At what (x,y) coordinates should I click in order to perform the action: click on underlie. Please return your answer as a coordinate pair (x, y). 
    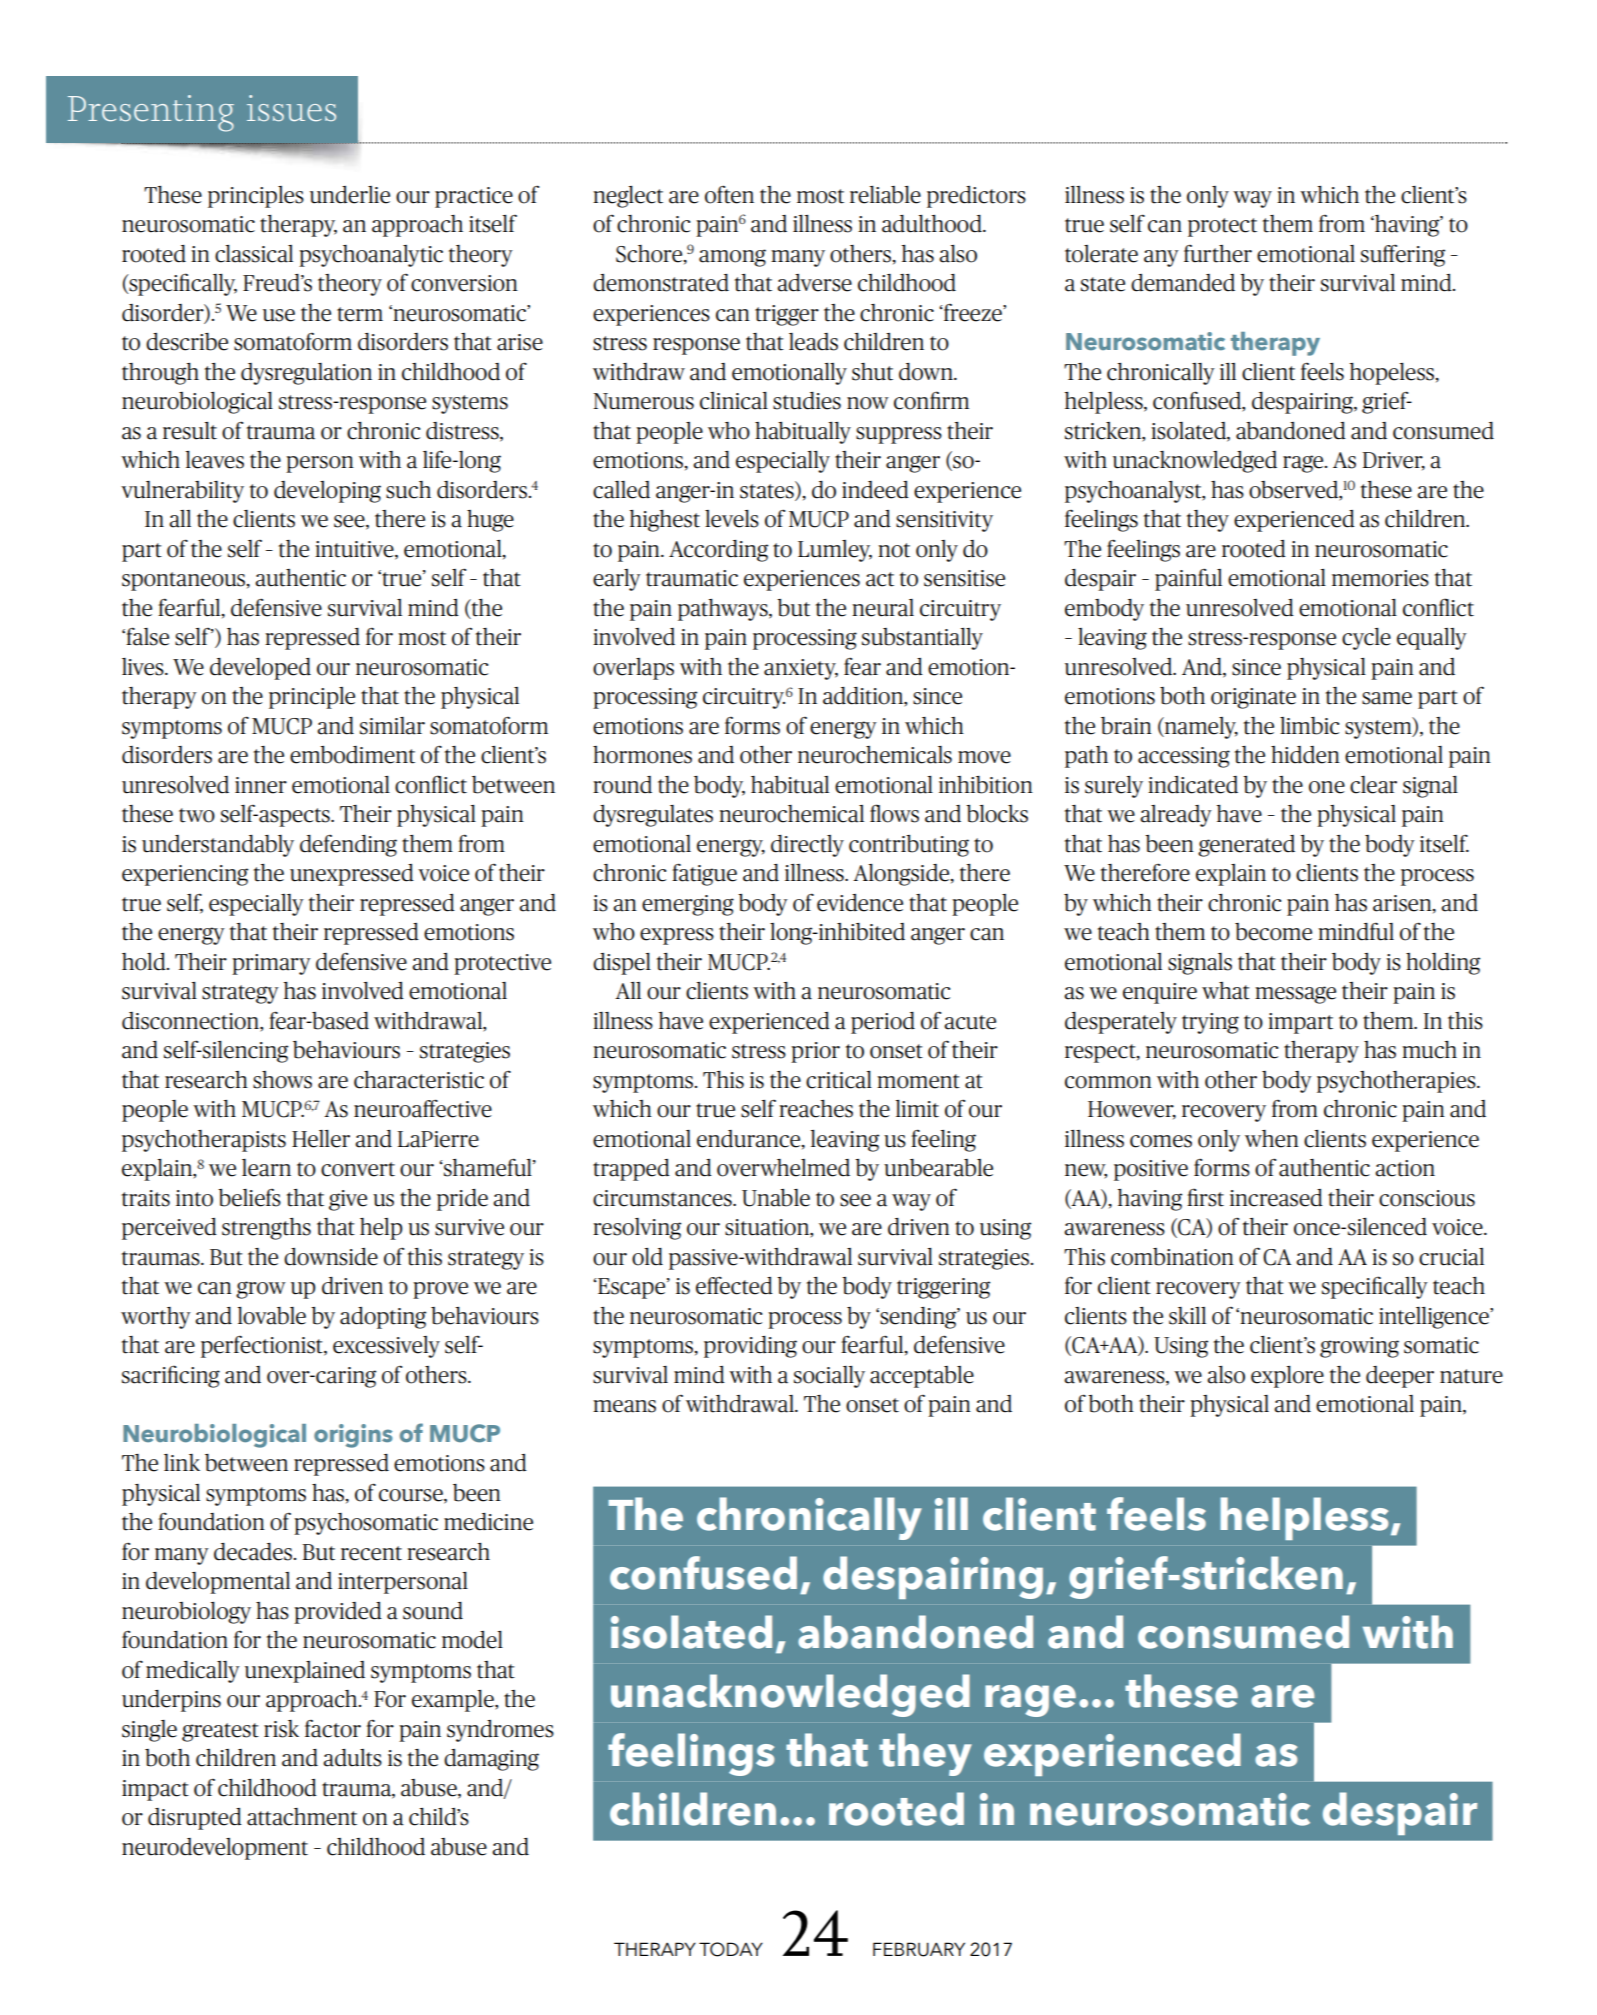
    Looking at the image, I should click on (350, 195).
